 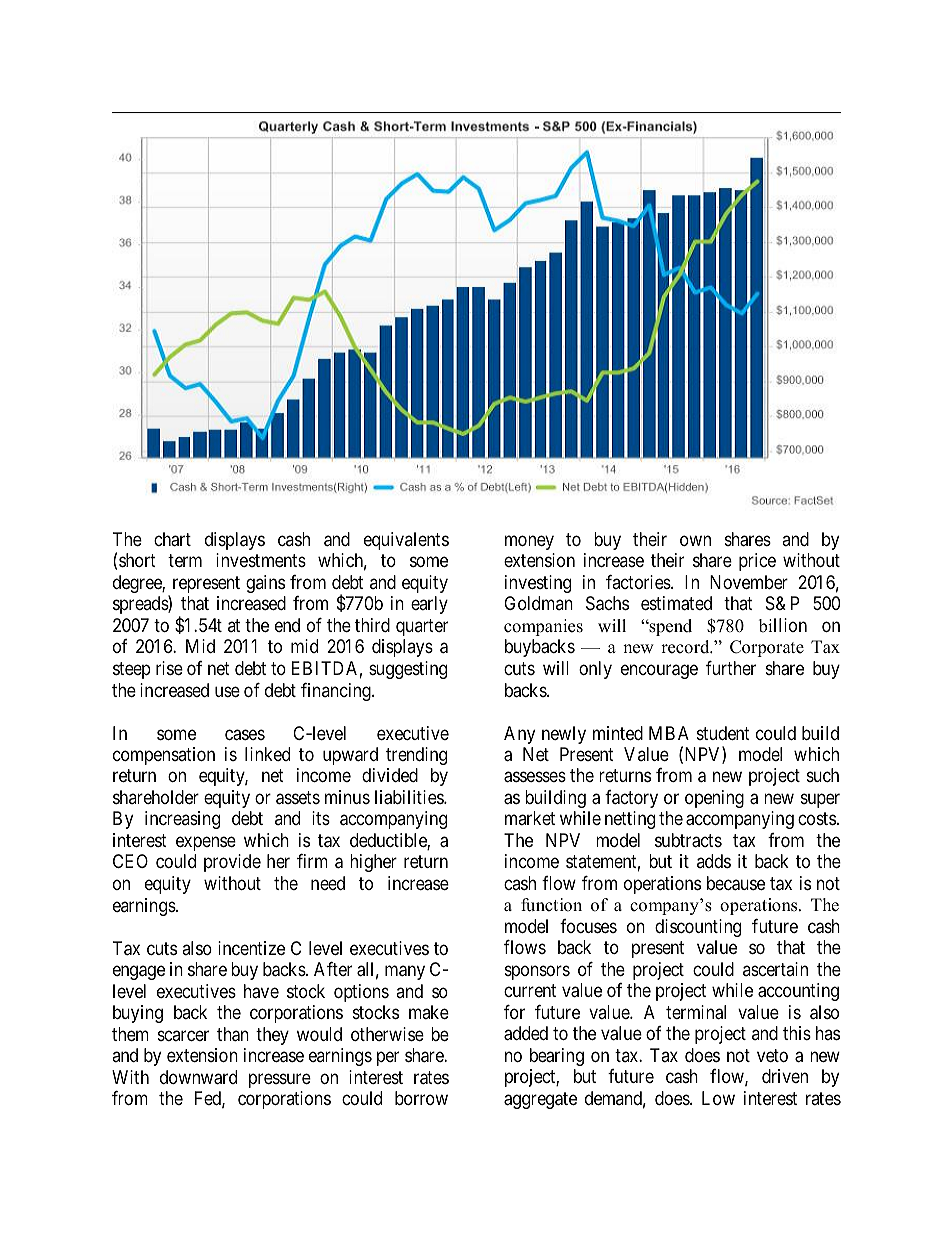 What do you see at coordinates (530, 818) in the screenshot?
I see `market` at bounding box center [530, 818].
